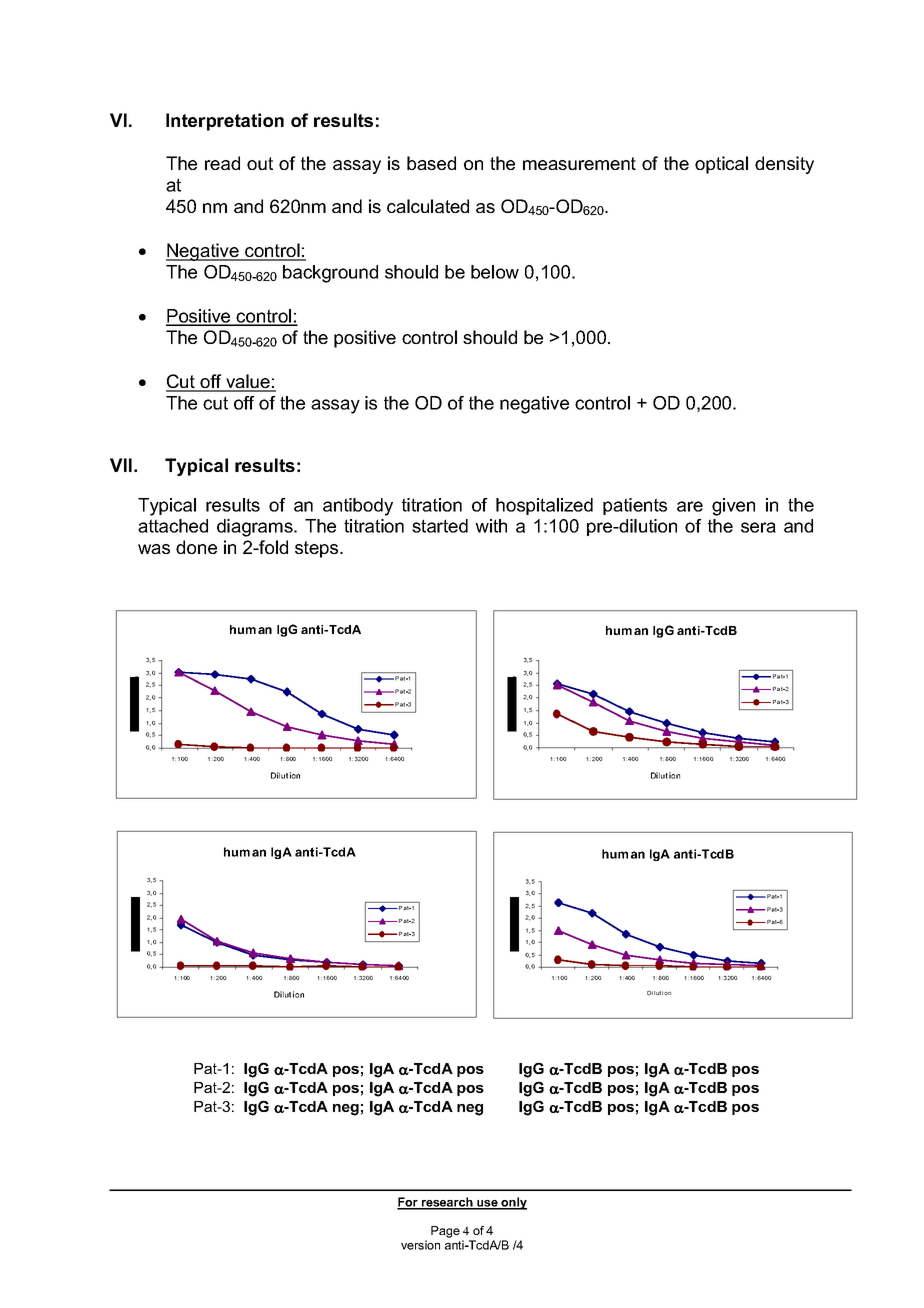 This image has width=924, height=1308. Describe the element at coordinates (513, 1203) in the image. I see `only` at that location.
